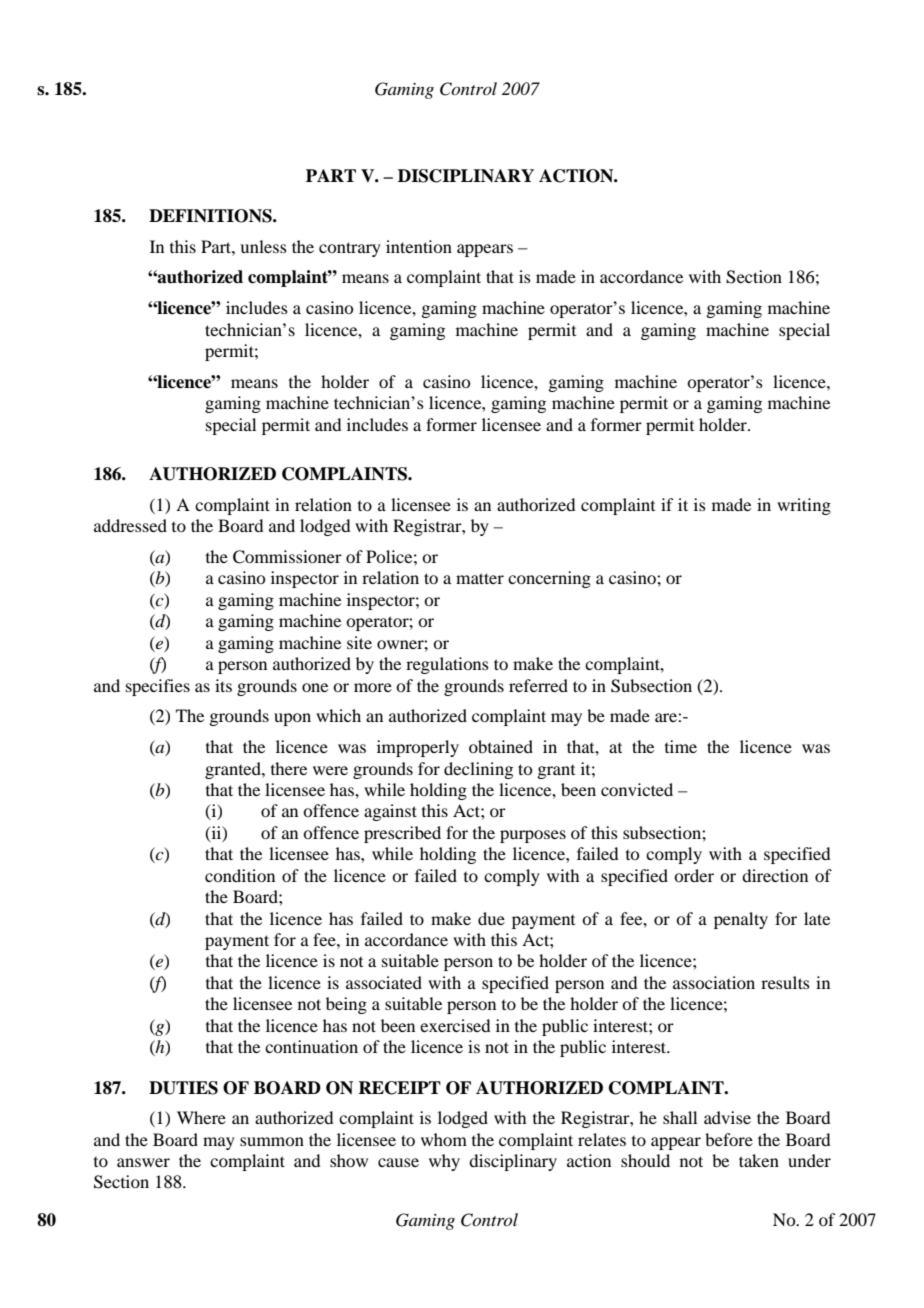 The image size is (924, 1308). I want to click on due, so click(491, 918).
